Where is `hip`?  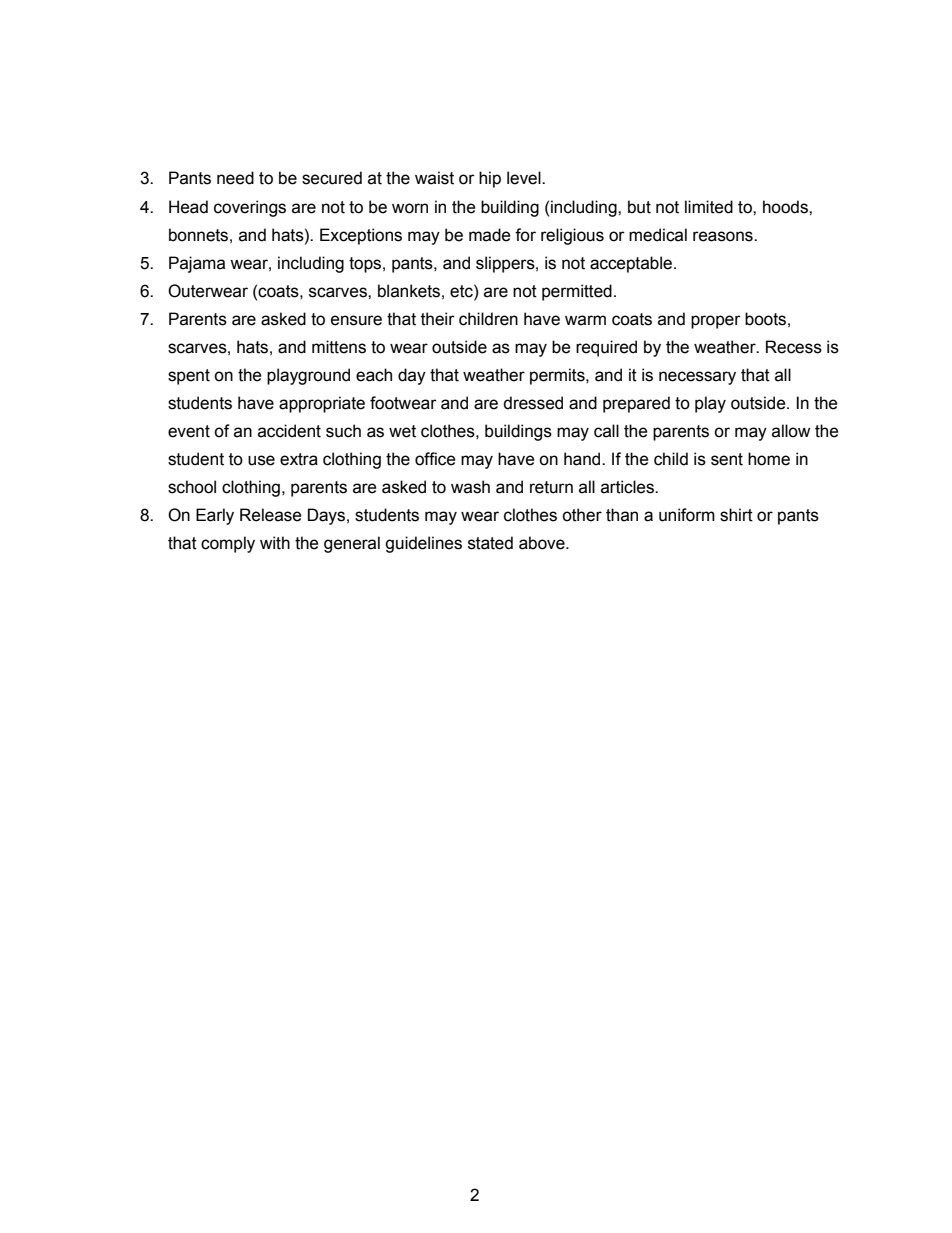
hip is located at coordinates (490, 179).
